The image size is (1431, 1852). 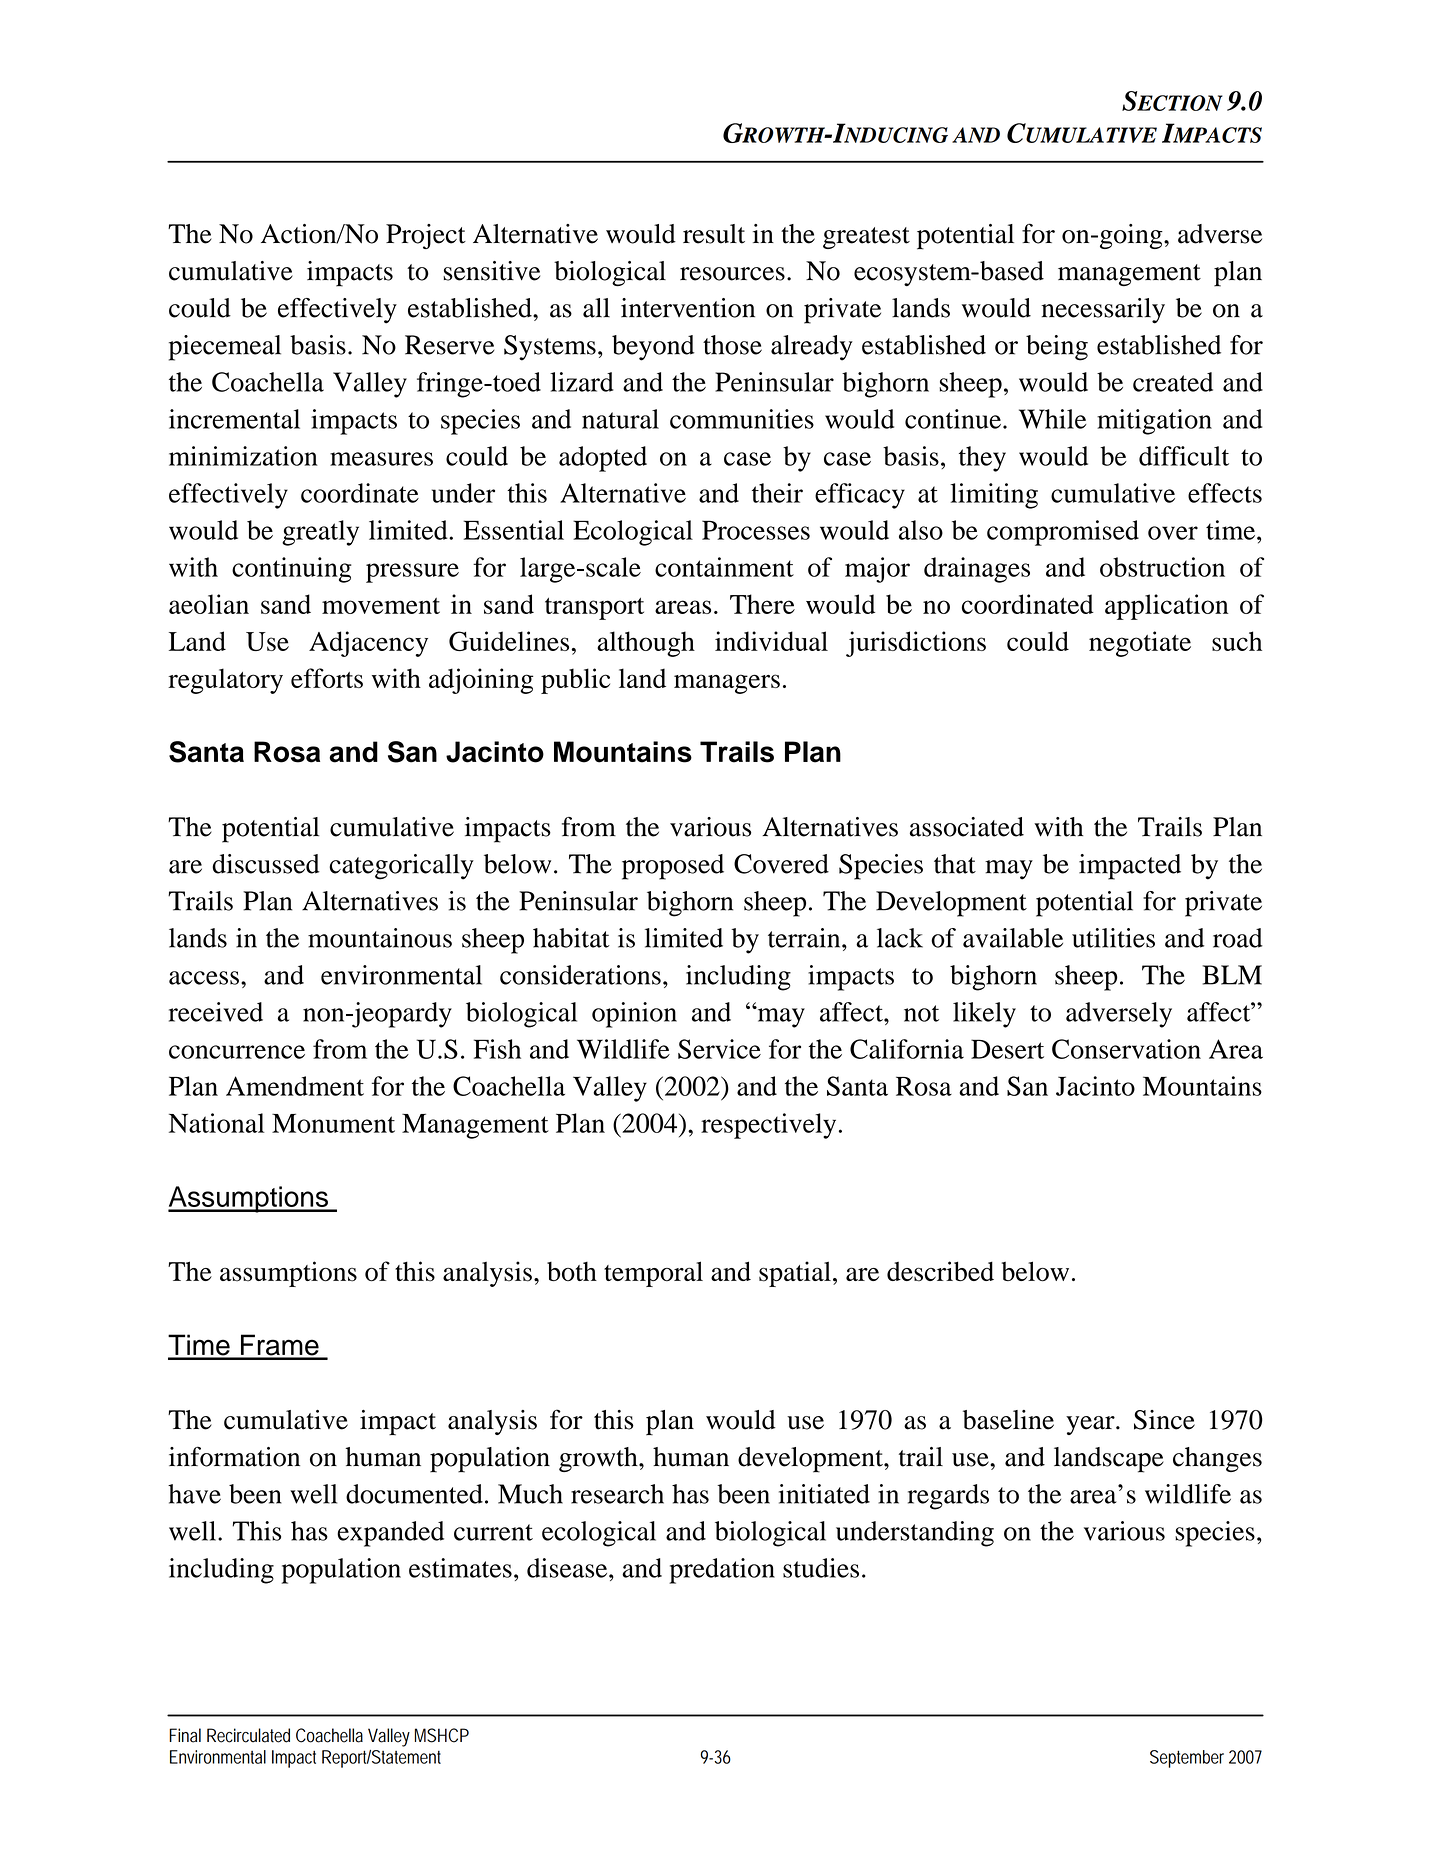 I want to click on efforts, so click(x=327, y=678).
